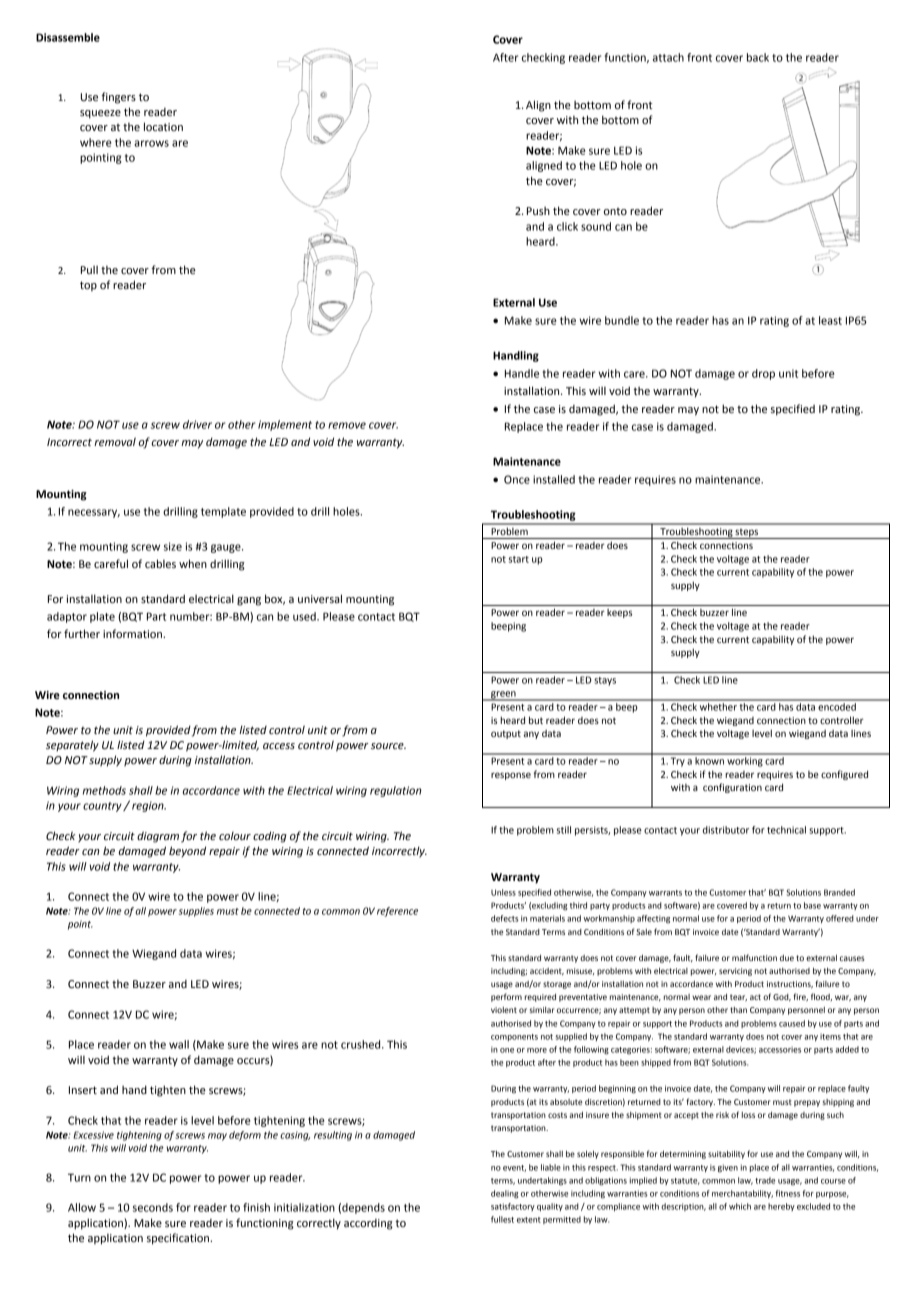  I want to click on steps, so click(747, 533).
